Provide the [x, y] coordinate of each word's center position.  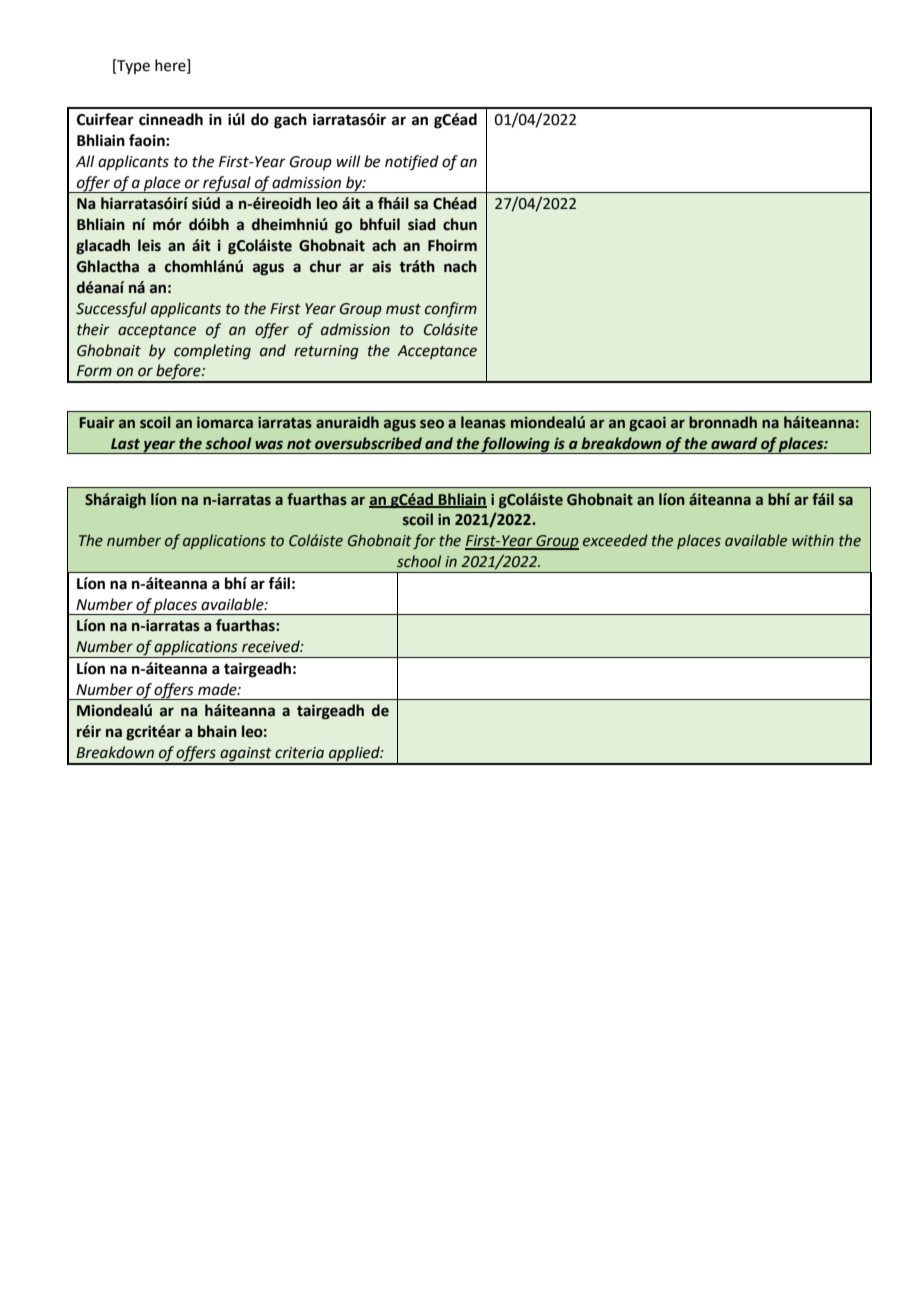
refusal [227, 184]
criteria [299, 753]
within [813, 540]
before [178, 373]
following [516, 445]
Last [125, 444]
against [246, 755]
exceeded [615, 540]
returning [326, 352]
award [734, 443]
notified [412, 163]
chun [460, 224]
